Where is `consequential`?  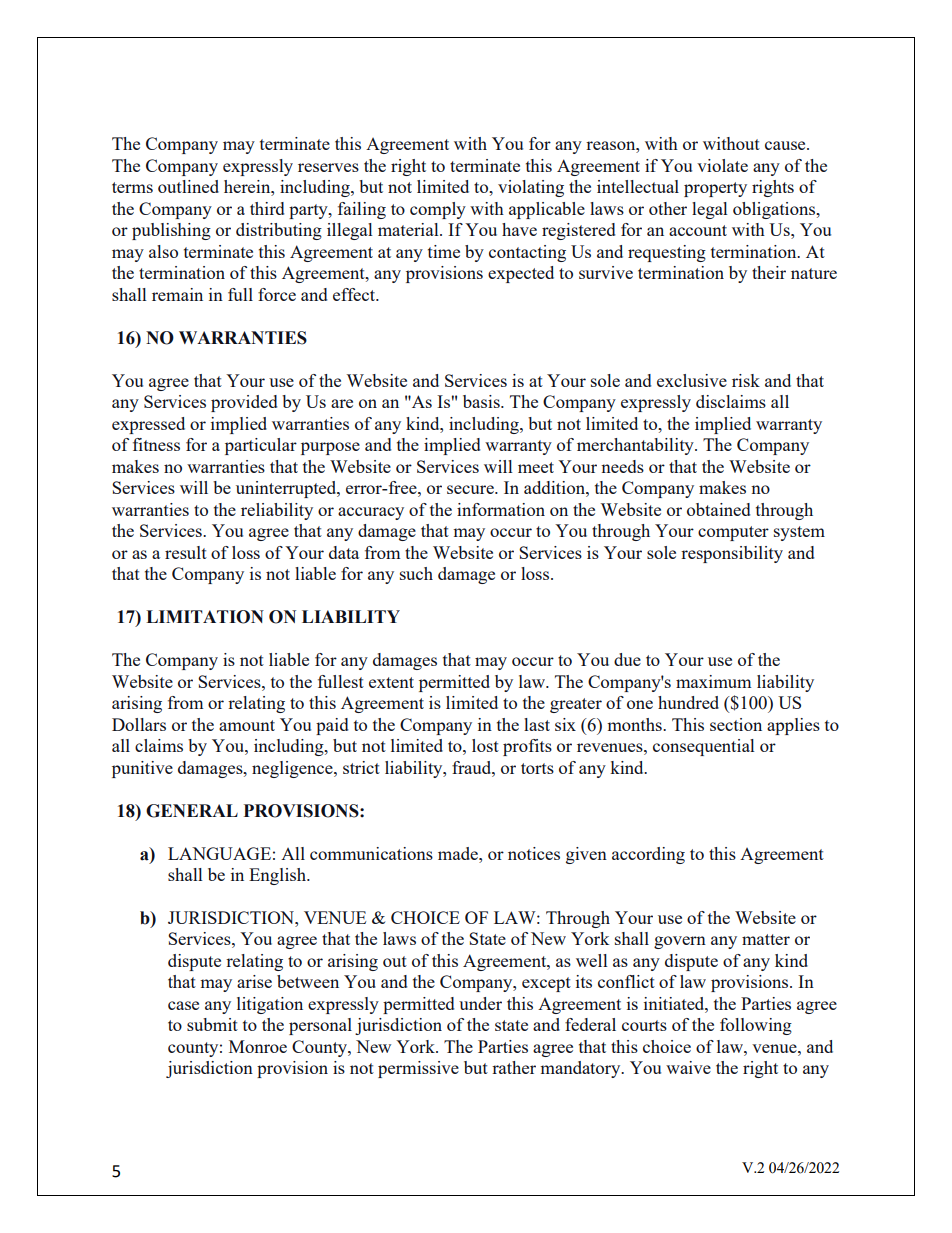
consequential is located at coordinates (704, 747).
